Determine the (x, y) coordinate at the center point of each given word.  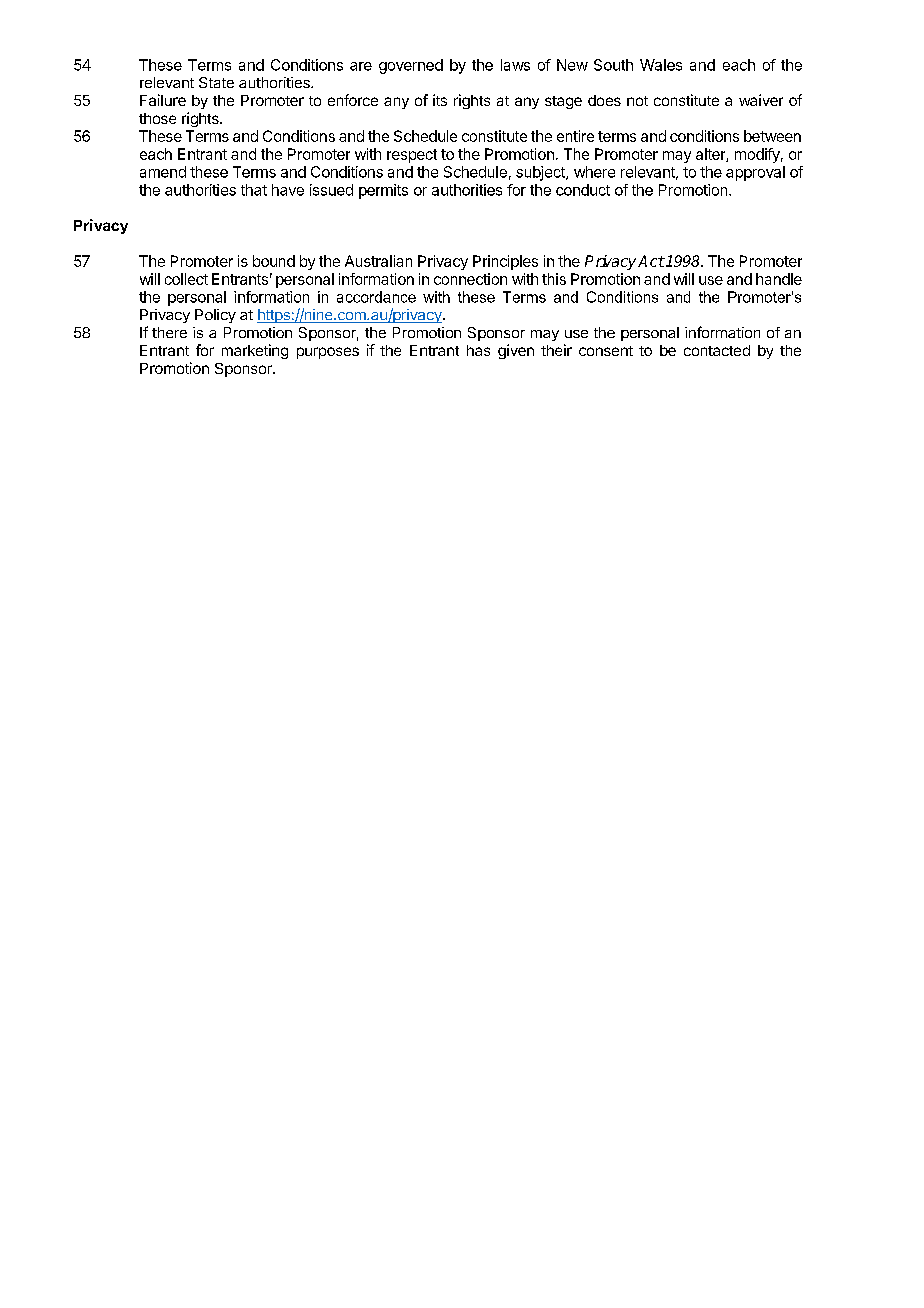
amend (163, 172)
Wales (661, 65)
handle (779, 279)
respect (412, 156)
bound (274, 261)
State (216, 82)
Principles (505, 262)
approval (755, 173)
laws (515, 65)
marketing (255, 351)
